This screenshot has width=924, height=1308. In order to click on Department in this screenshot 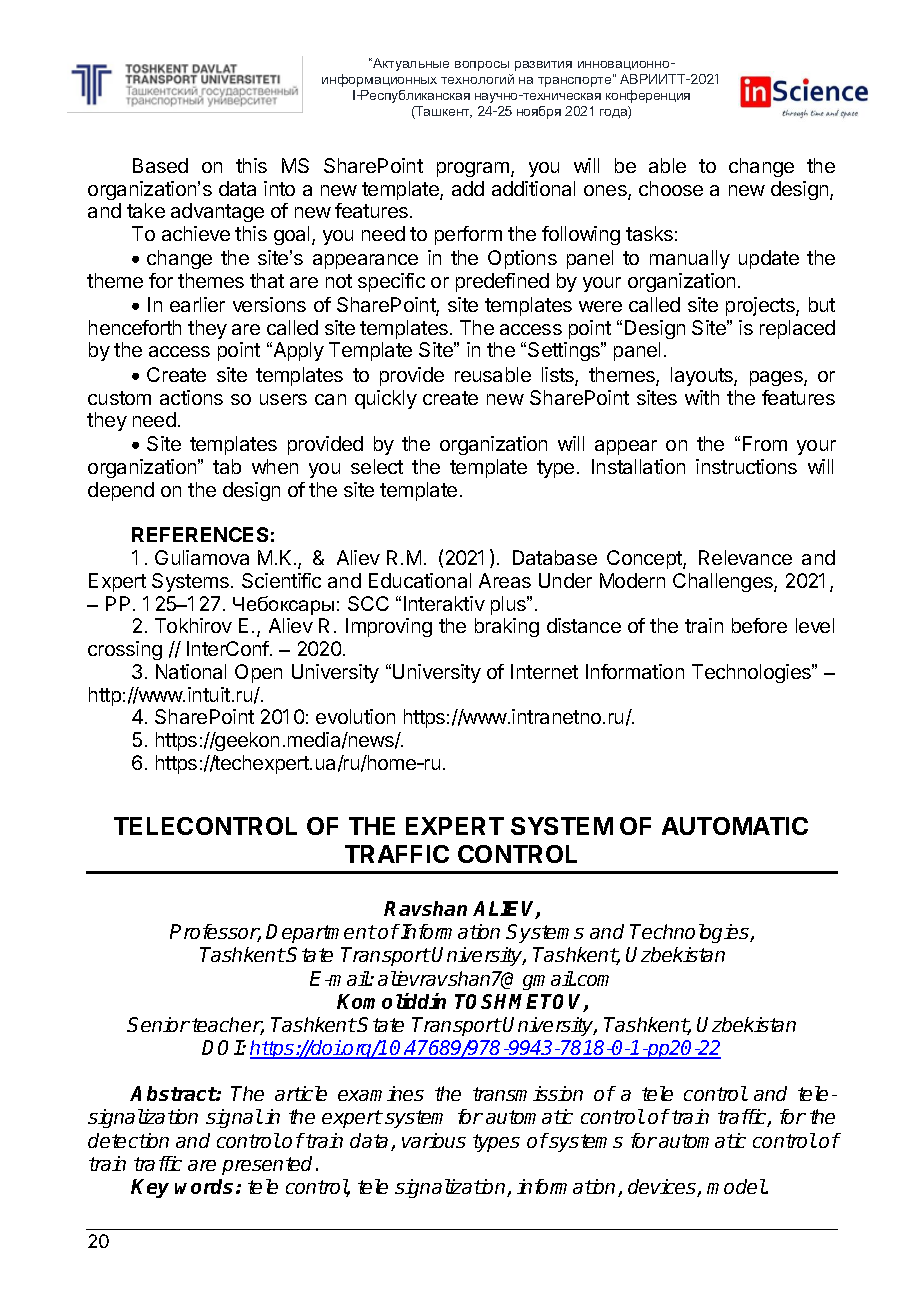, I will do `click(321, 933)`.
